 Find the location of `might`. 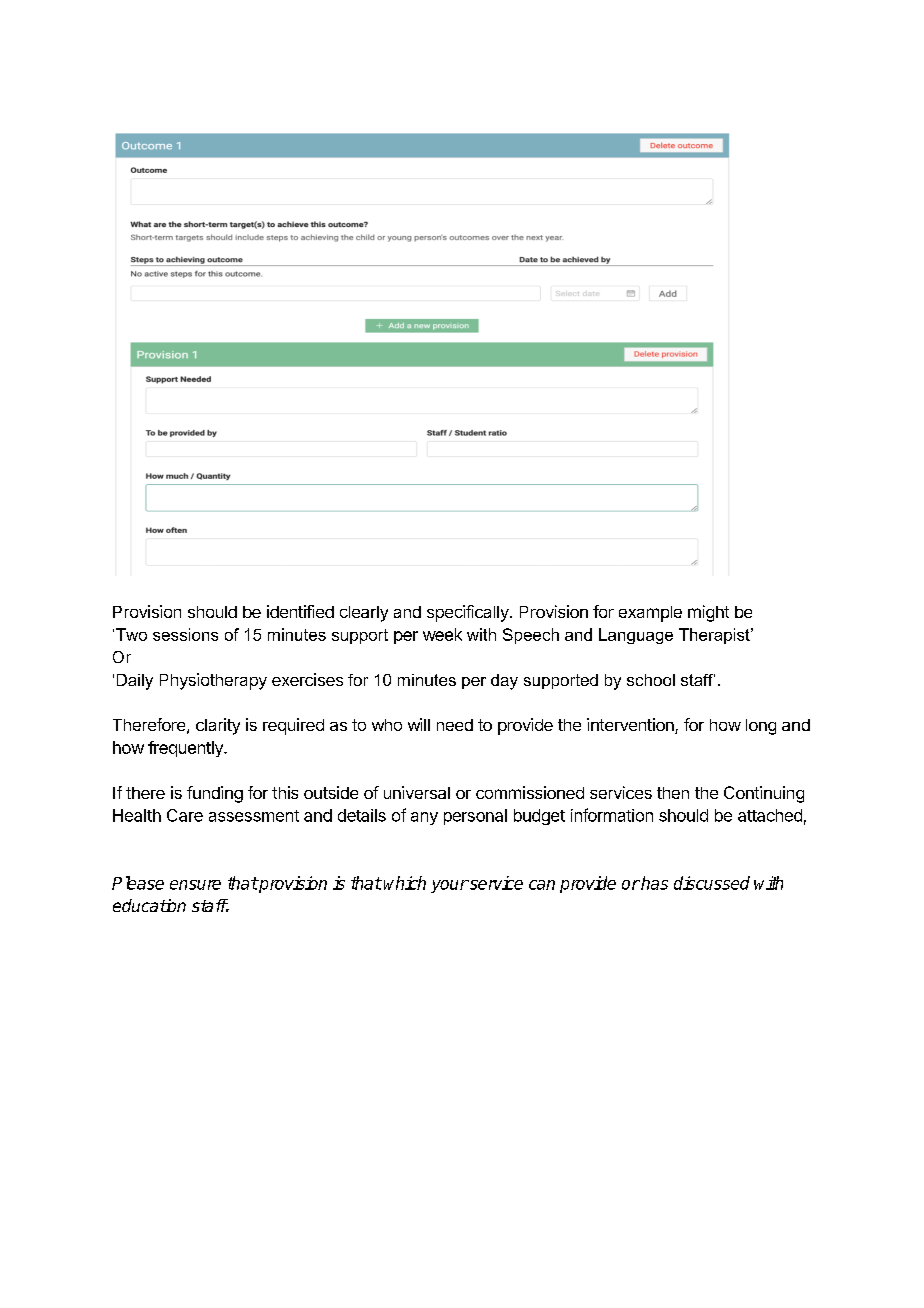

might is located at coordinates (708, 613).
